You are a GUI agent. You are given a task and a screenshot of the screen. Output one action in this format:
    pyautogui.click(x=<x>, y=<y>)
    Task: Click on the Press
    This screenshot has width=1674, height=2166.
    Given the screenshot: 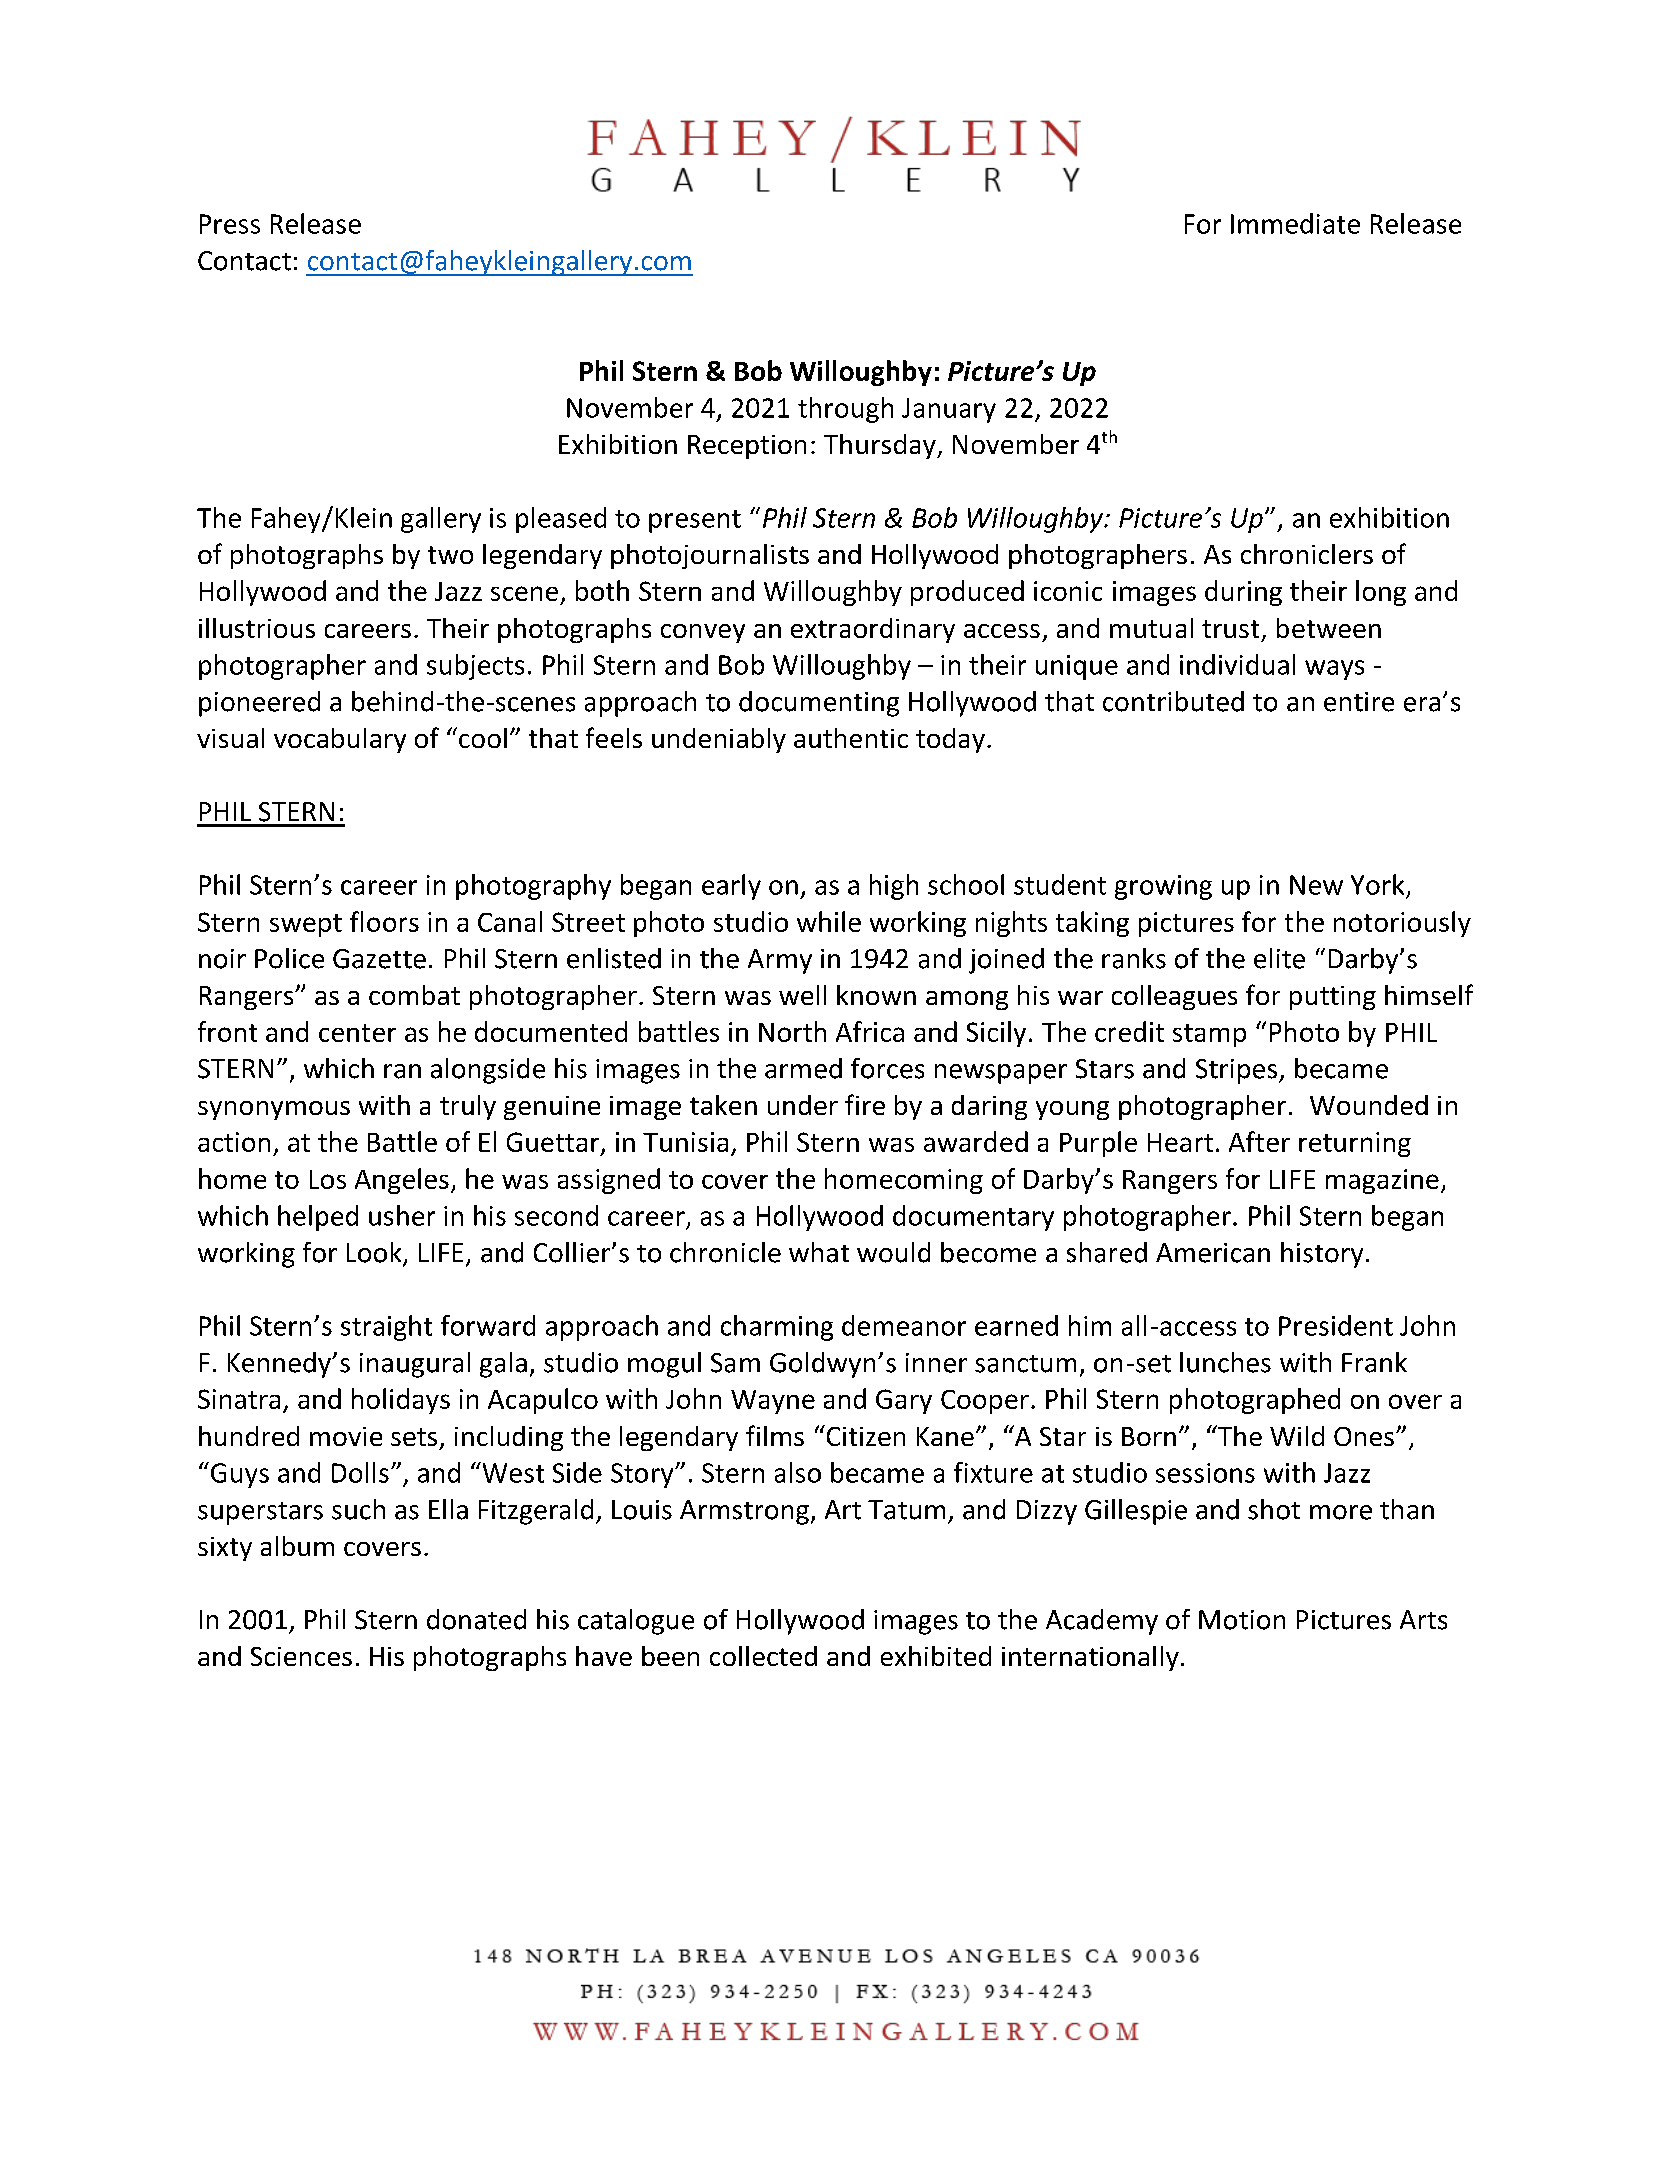 What is the action you would take?
    pyautogui.click(x=230, y=224)
